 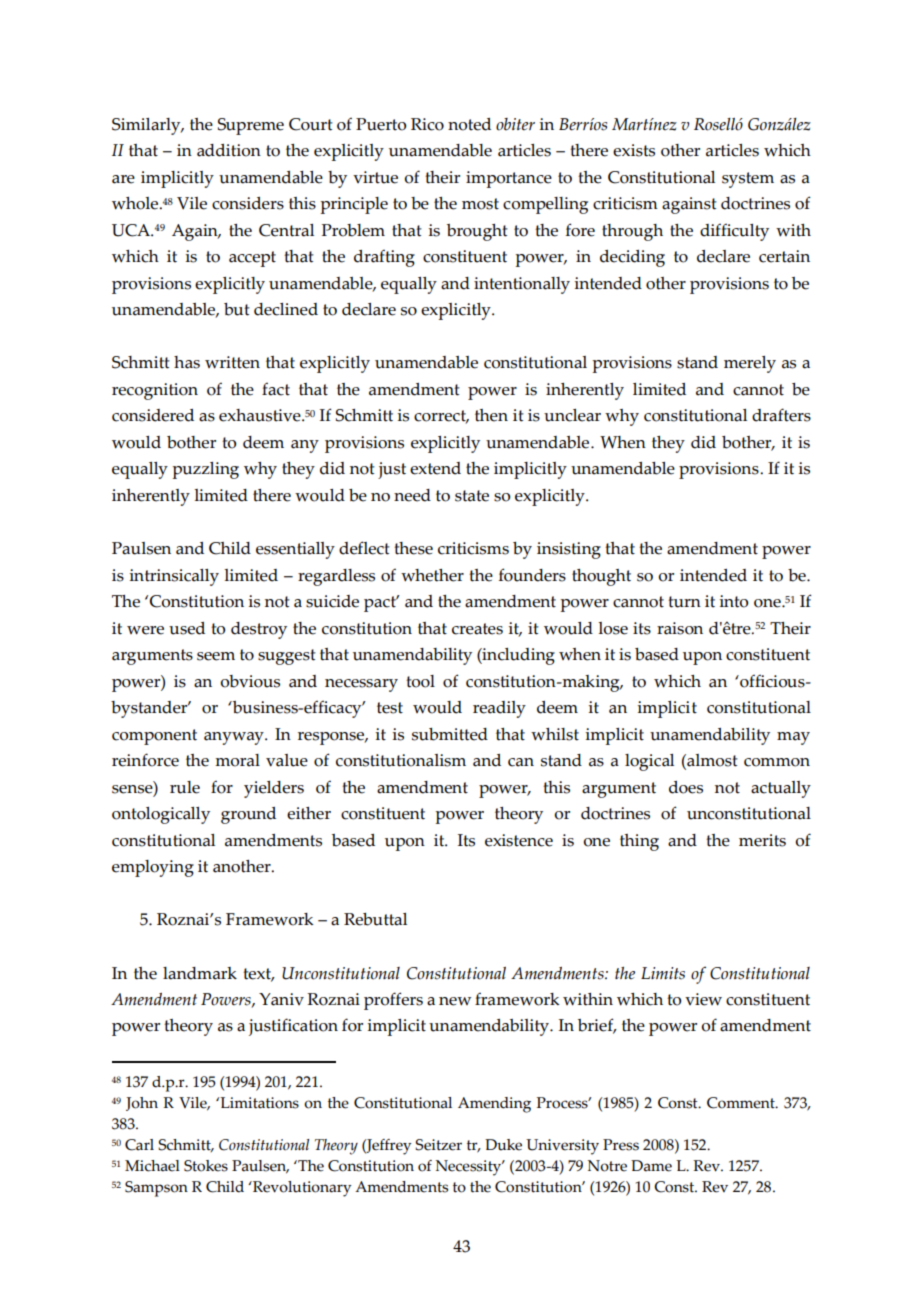 I want to click on seem, so click(x=216, y=656).
